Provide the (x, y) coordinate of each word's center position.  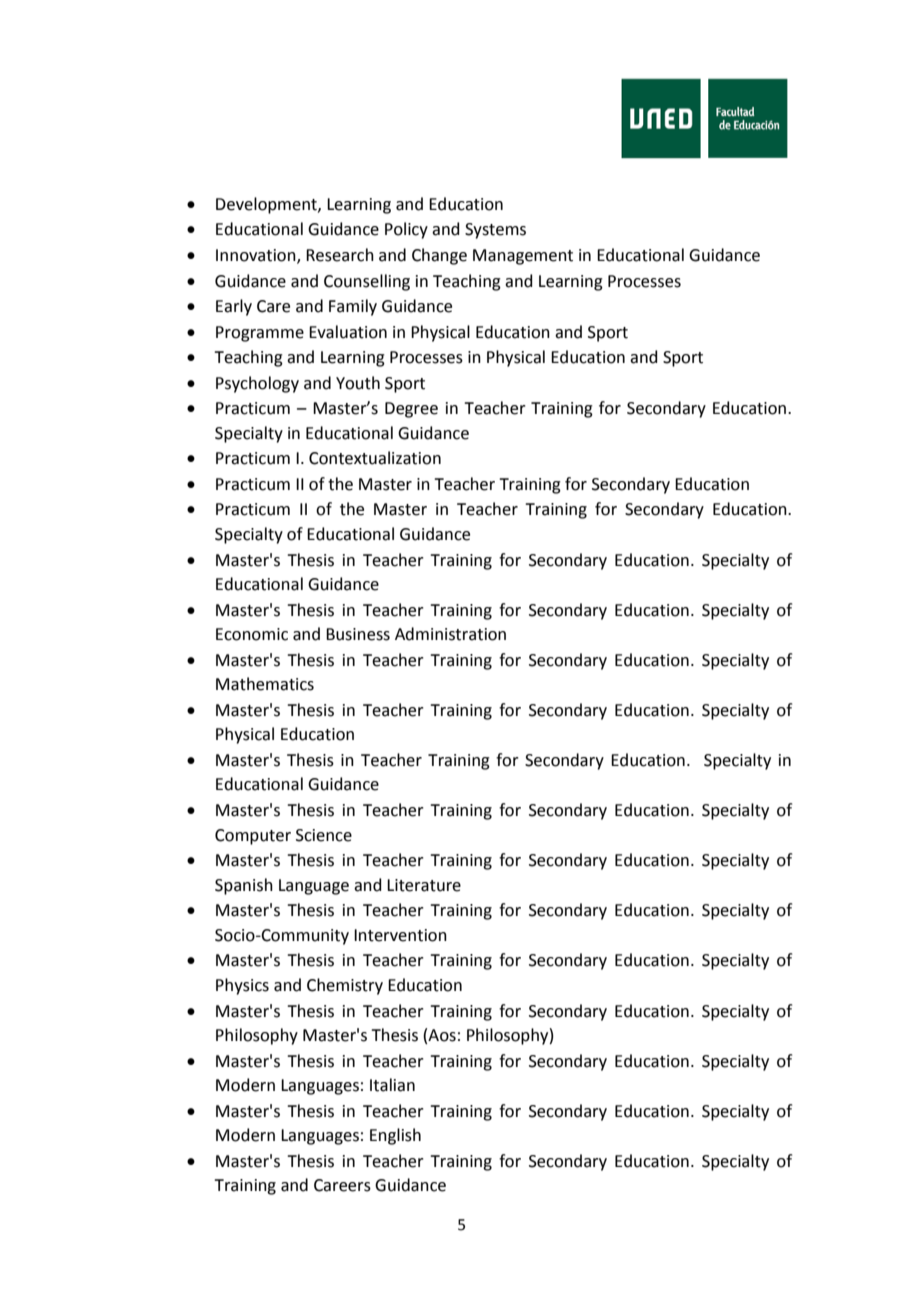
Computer (253, 837)
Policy (406, 230)
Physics (242, 986)
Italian (392, 1085)
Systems (495, 231)
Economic (252, 634)
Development (267, 205)
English (395, 1136)
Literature (424, 885)
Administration (450, 634)
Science (324, 835)
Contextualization (375, 458)
